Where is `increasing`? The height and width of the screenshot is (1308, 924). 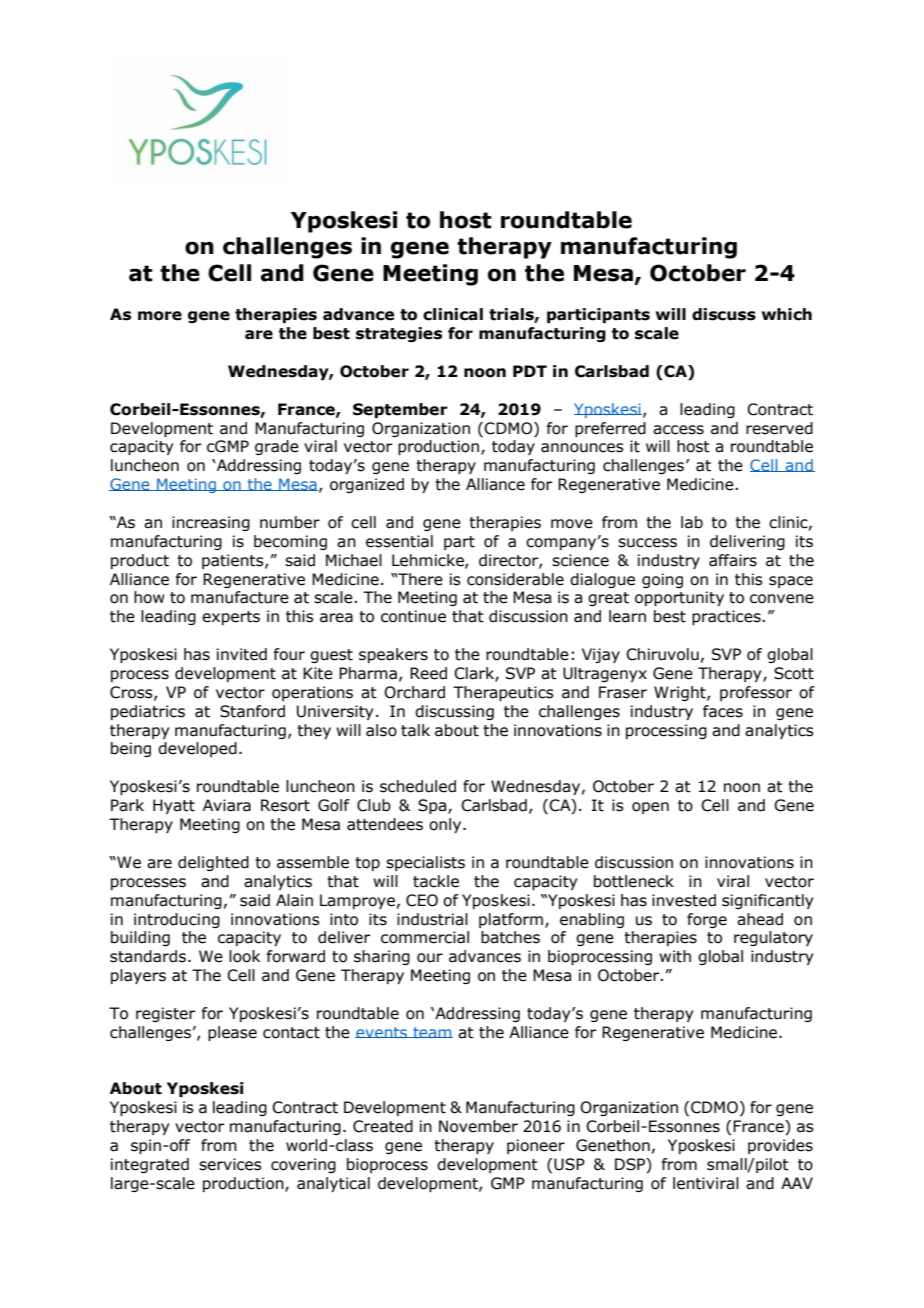 increasing is located at coordinates (211, 523).
